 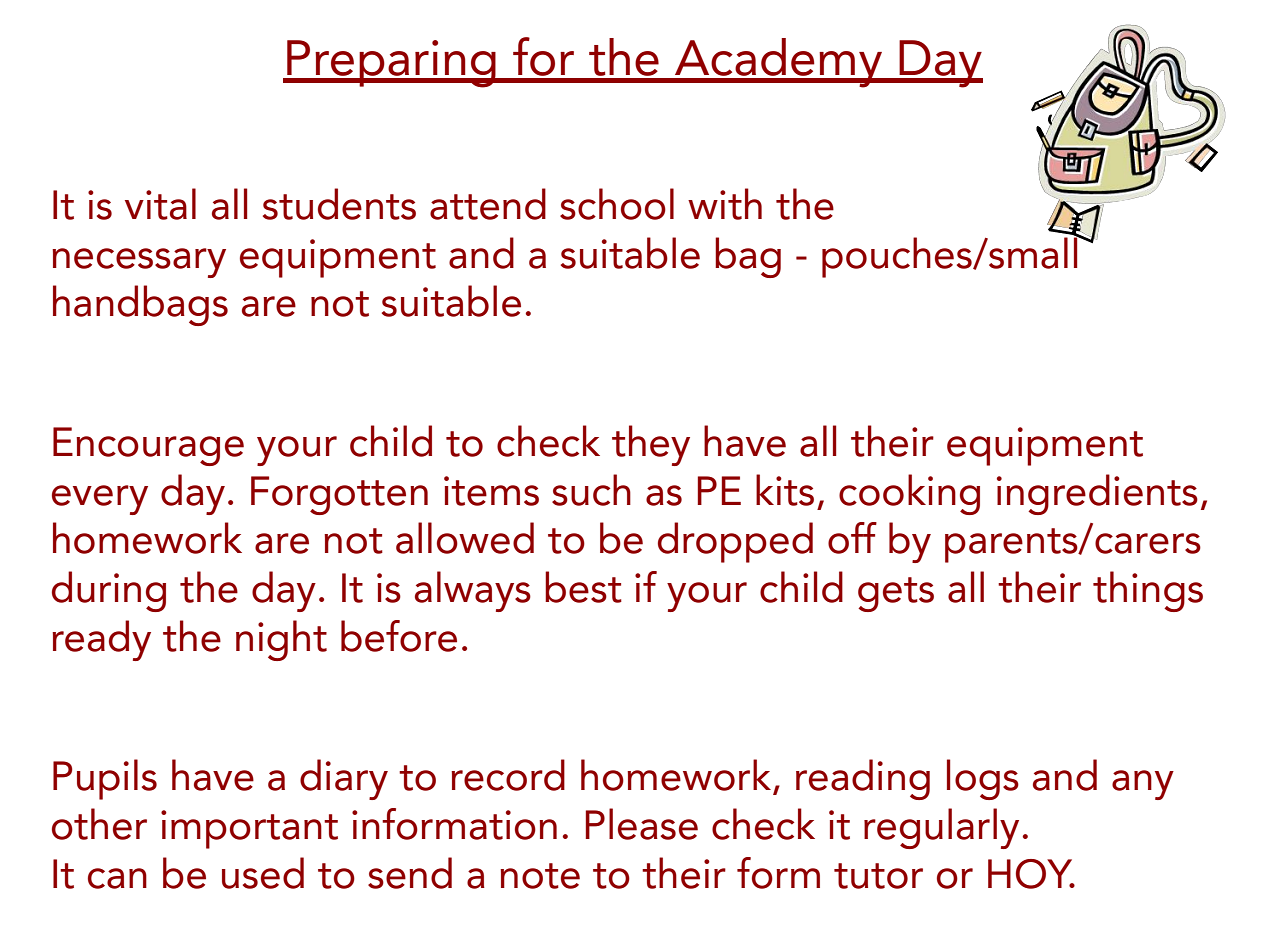 What do you see at coordinates (591, 490) in the screenshot?
I see `such` at bounding box center [591, 490].
